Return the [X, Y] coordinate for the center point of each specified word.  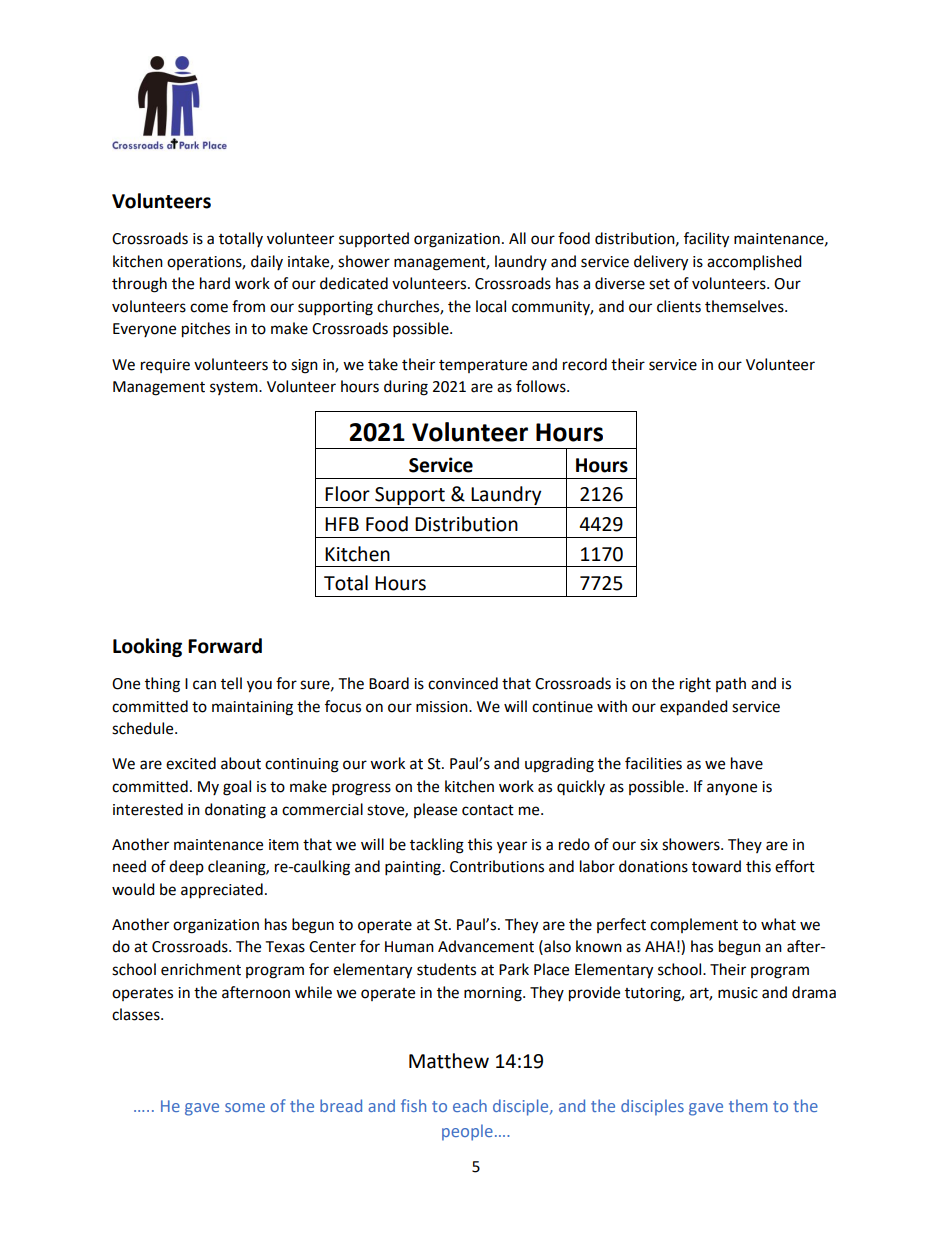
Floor [347, 494]
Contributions [497, 866]
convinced [463, 683]
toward [716, 866]
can [204, 685]
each [470, 1105]
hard [215, 283]
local [491, 306]
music [738, 993]
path [731, 684]
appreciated [222, 891]
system [235, 388]
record [585, 364]
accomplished [754, 263]
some [245, 1107]
